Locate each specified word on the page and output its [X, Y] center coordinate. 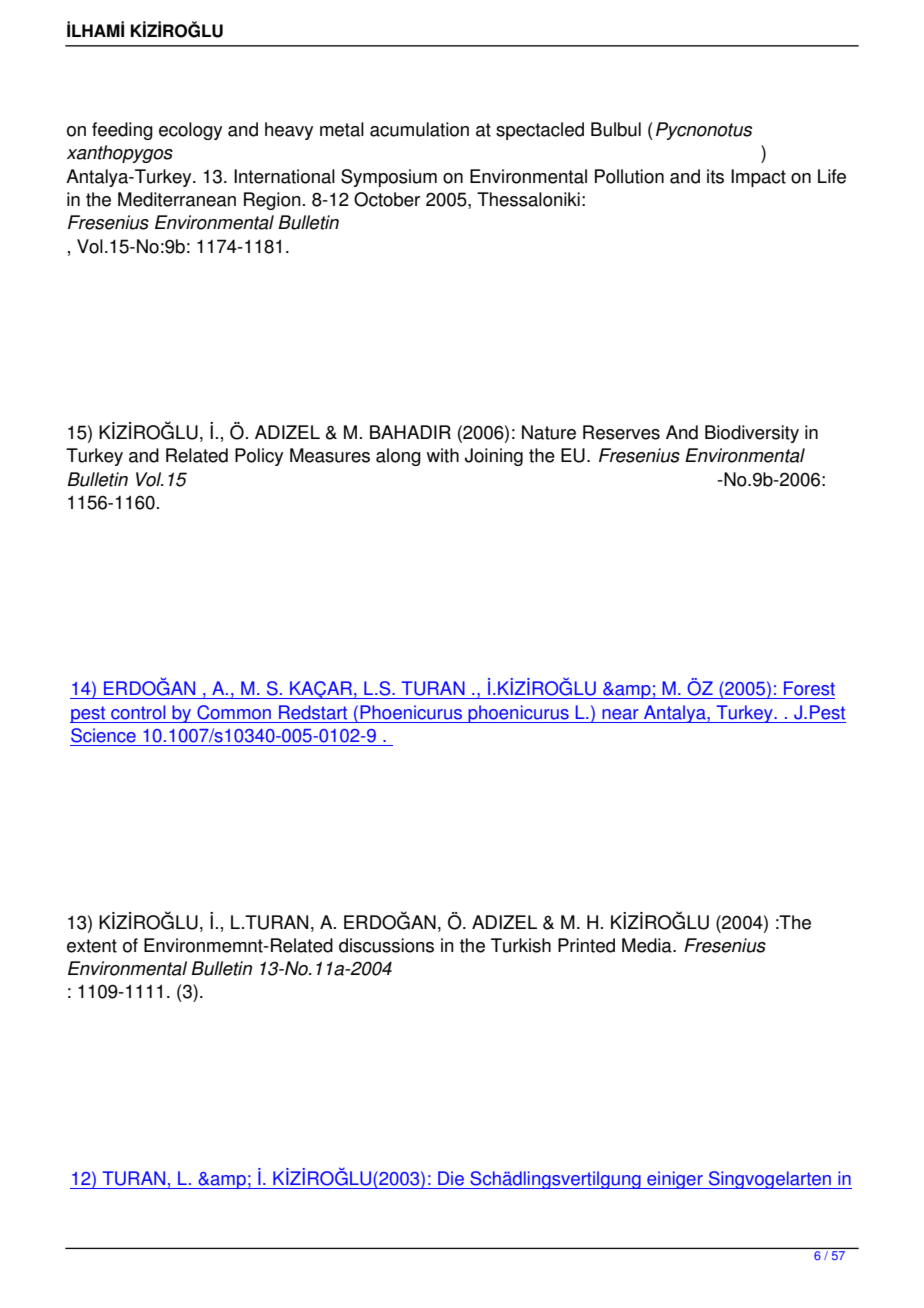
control [138, 712]
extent [92, 946]
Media [648, 945]
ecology [190, 131]
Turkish [521, 945]
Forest [809, 688]
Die [451, 1178]
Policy [259, 457]
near [620, 714]
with [443, 455]
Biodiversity [752, 434]
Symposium [389, 178]
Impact [758, 178]
